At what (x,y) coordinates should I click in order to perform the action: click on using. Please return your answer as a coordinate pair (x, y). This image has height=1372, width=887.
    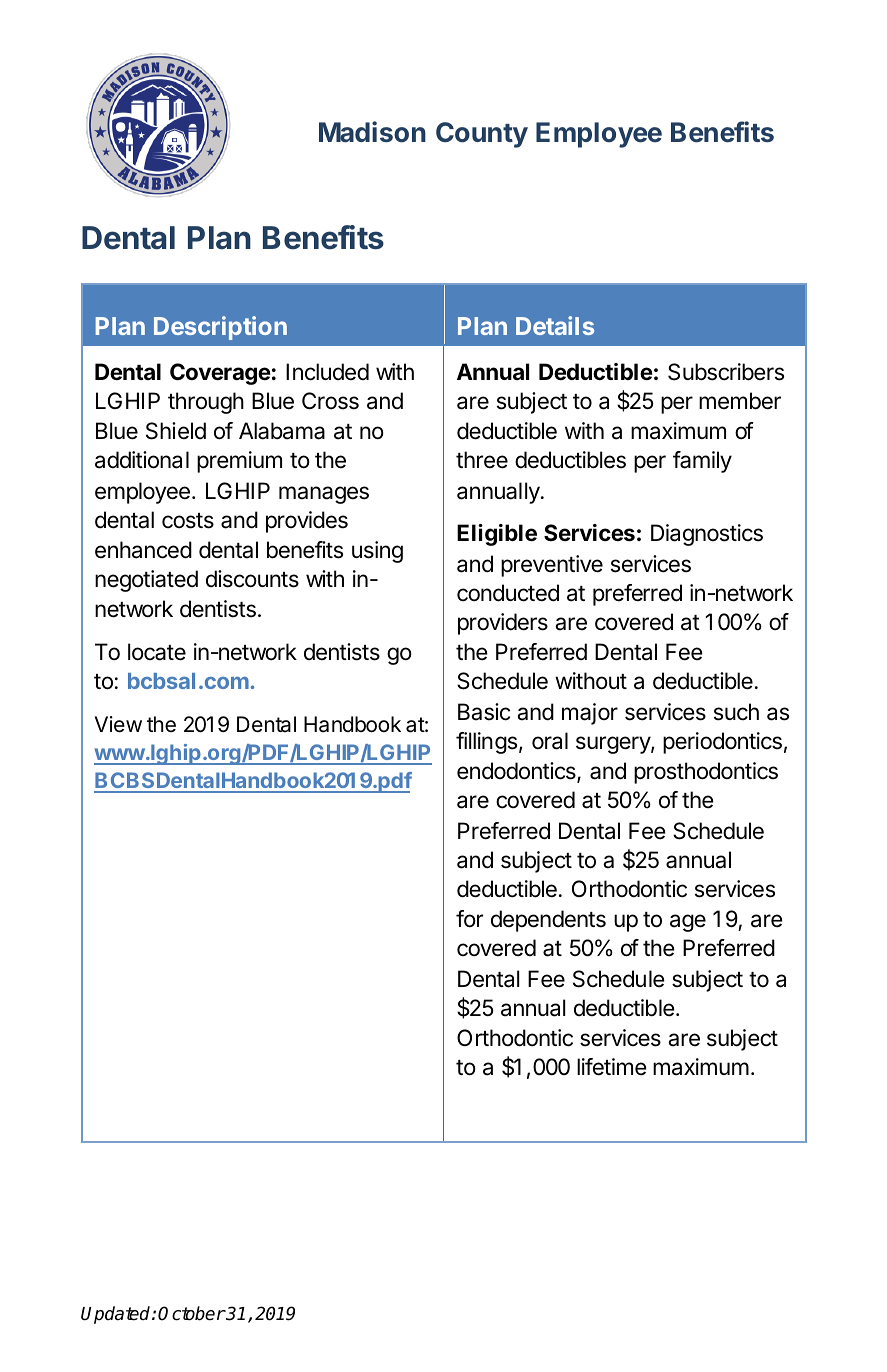
    Looking at the image, I should click on (377, 552).
